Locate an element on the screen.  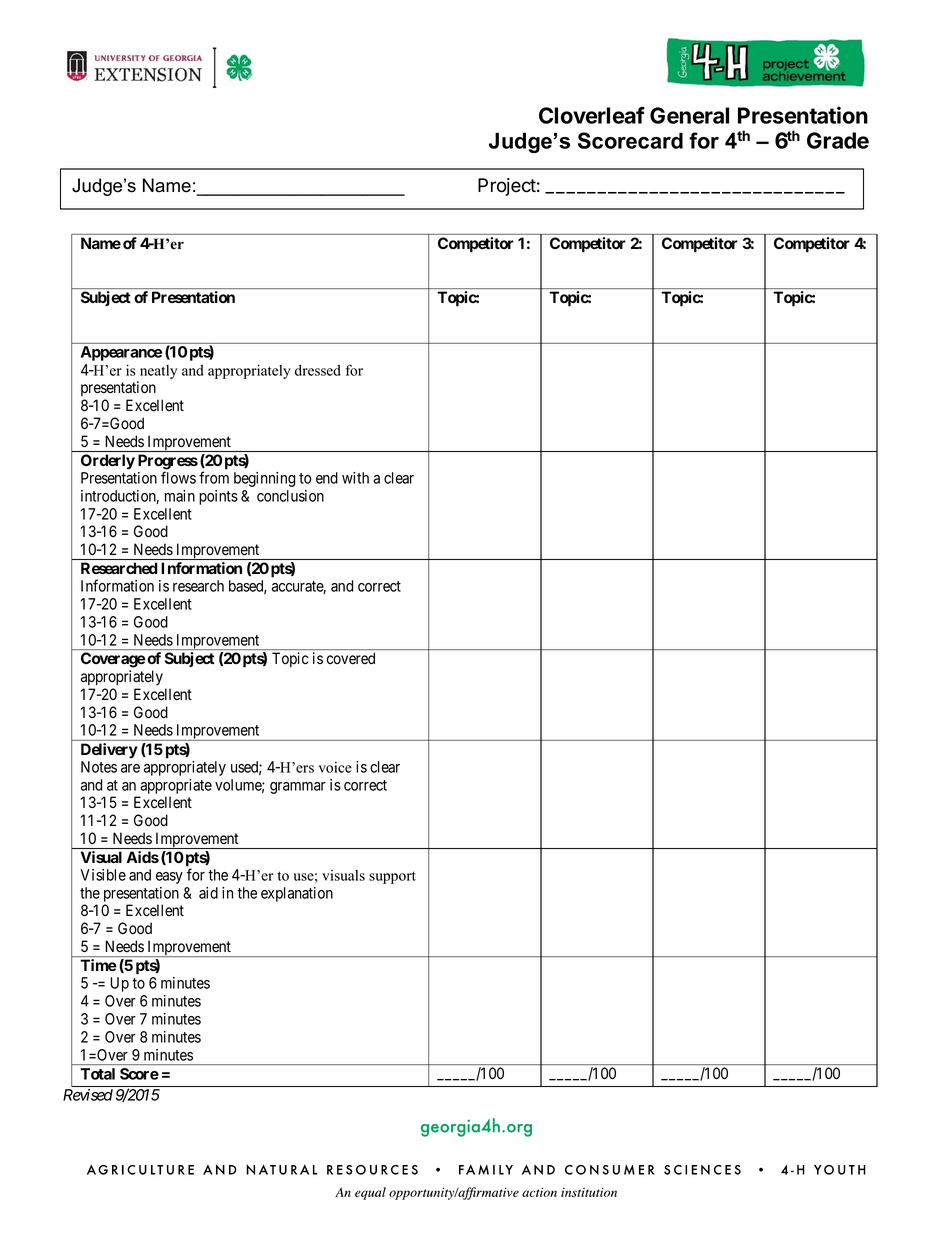
Grade is located at coordinates (838, 140).
